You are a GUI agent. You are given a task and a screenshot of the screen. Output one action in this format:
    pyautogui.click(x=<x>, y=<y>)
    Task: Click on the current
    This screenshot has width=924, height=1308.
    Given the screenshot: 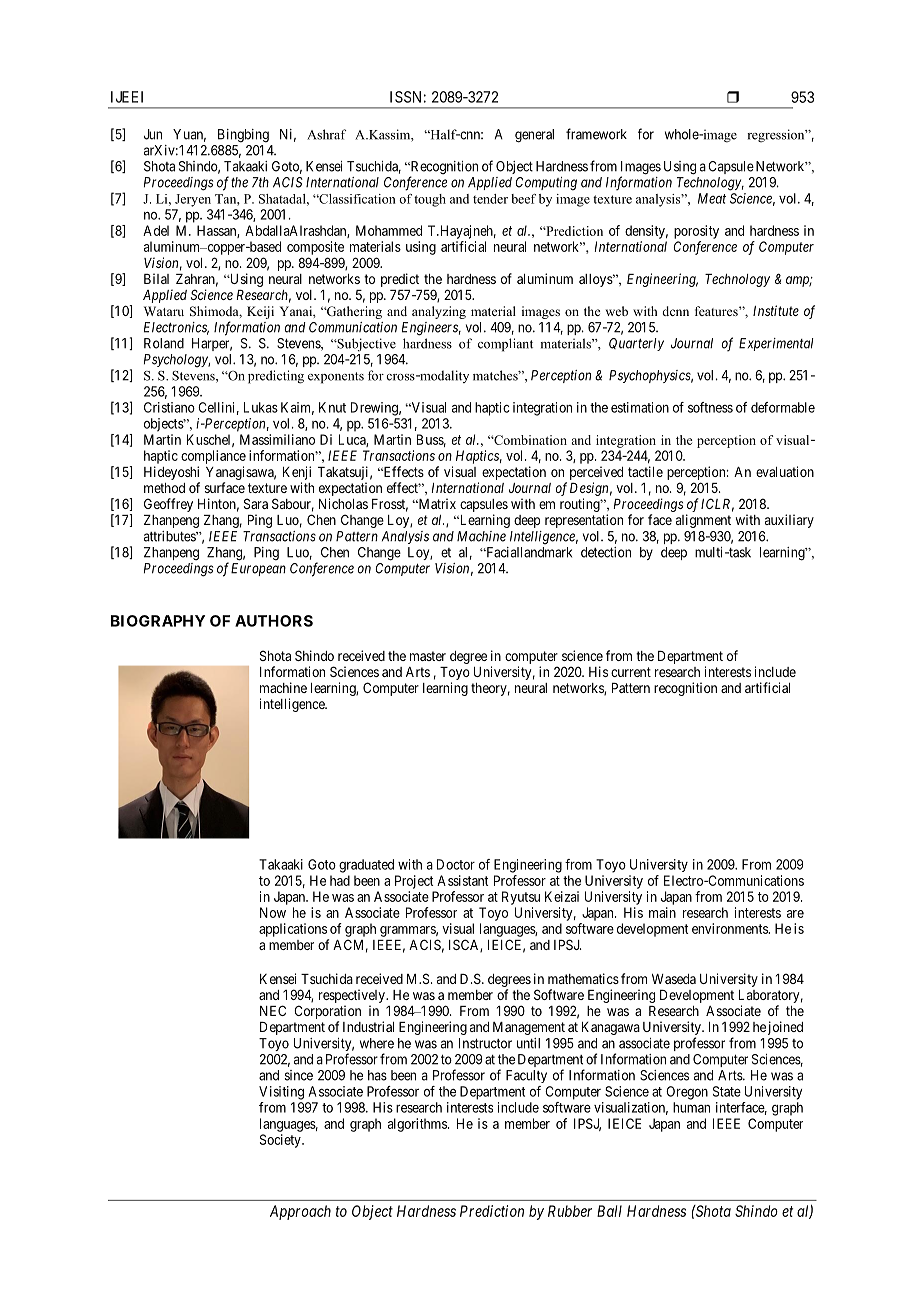 What is the action you would take?
    pyautogui.click(x=631, y=672)
